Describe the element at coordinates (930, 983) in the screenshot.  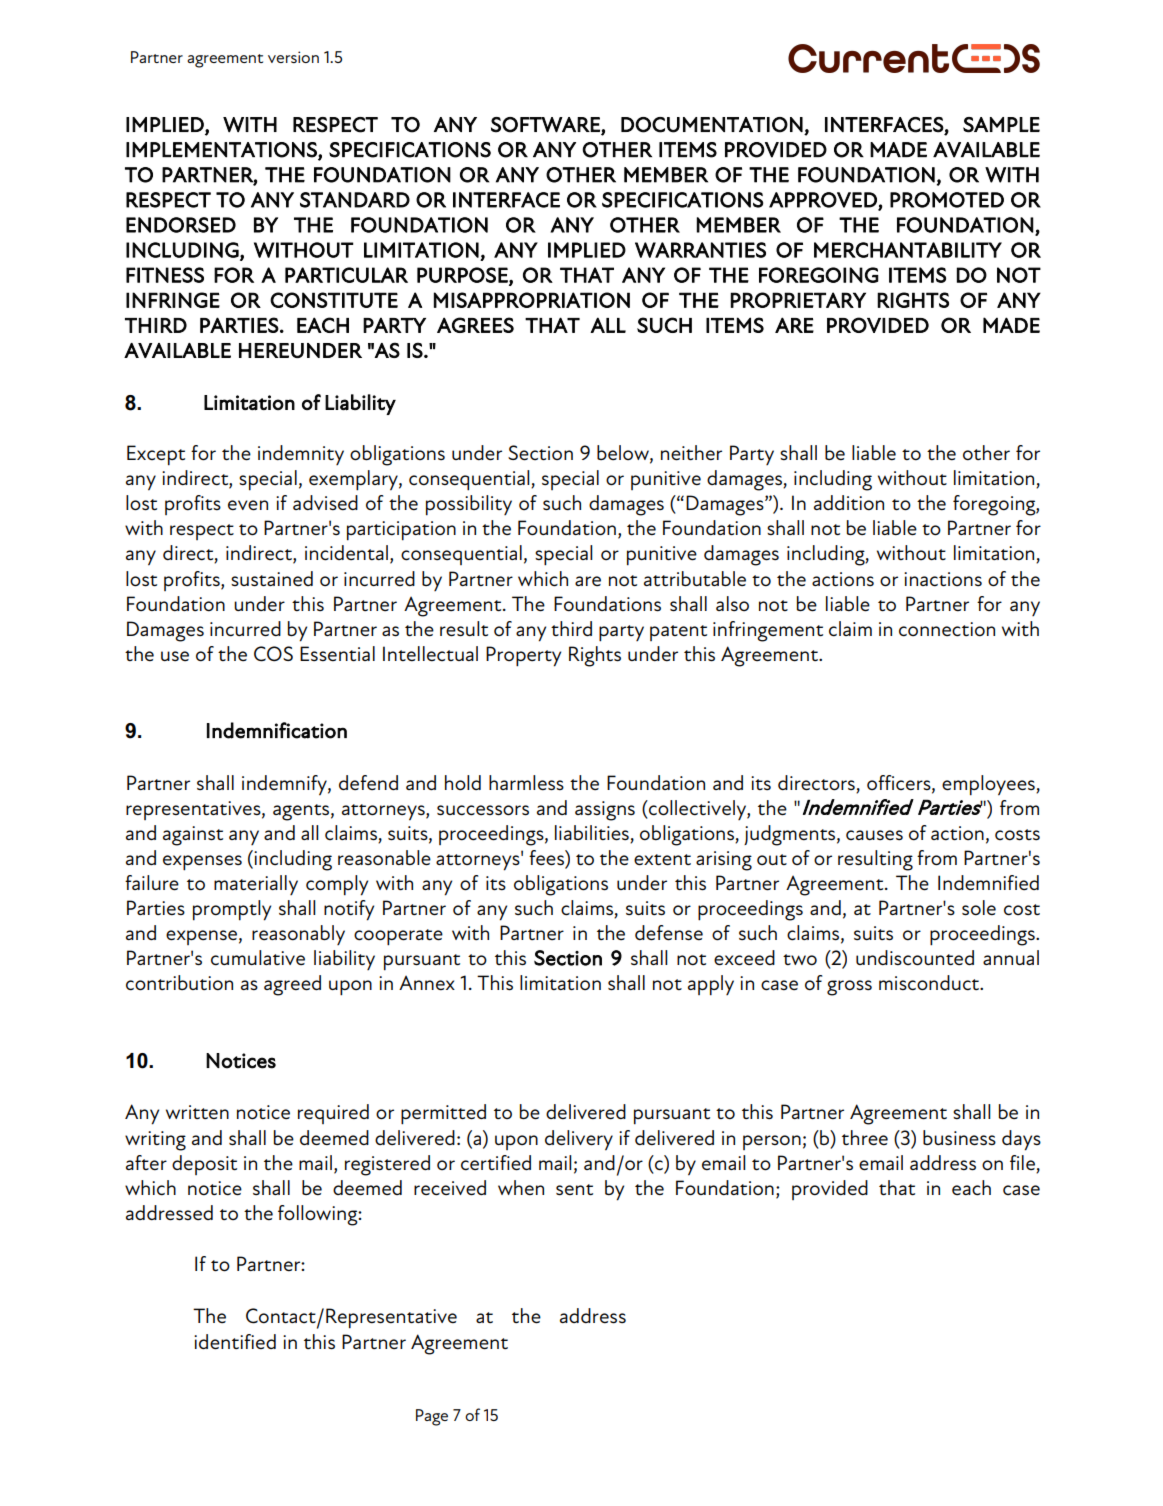
I see `misconduct` at that location.
